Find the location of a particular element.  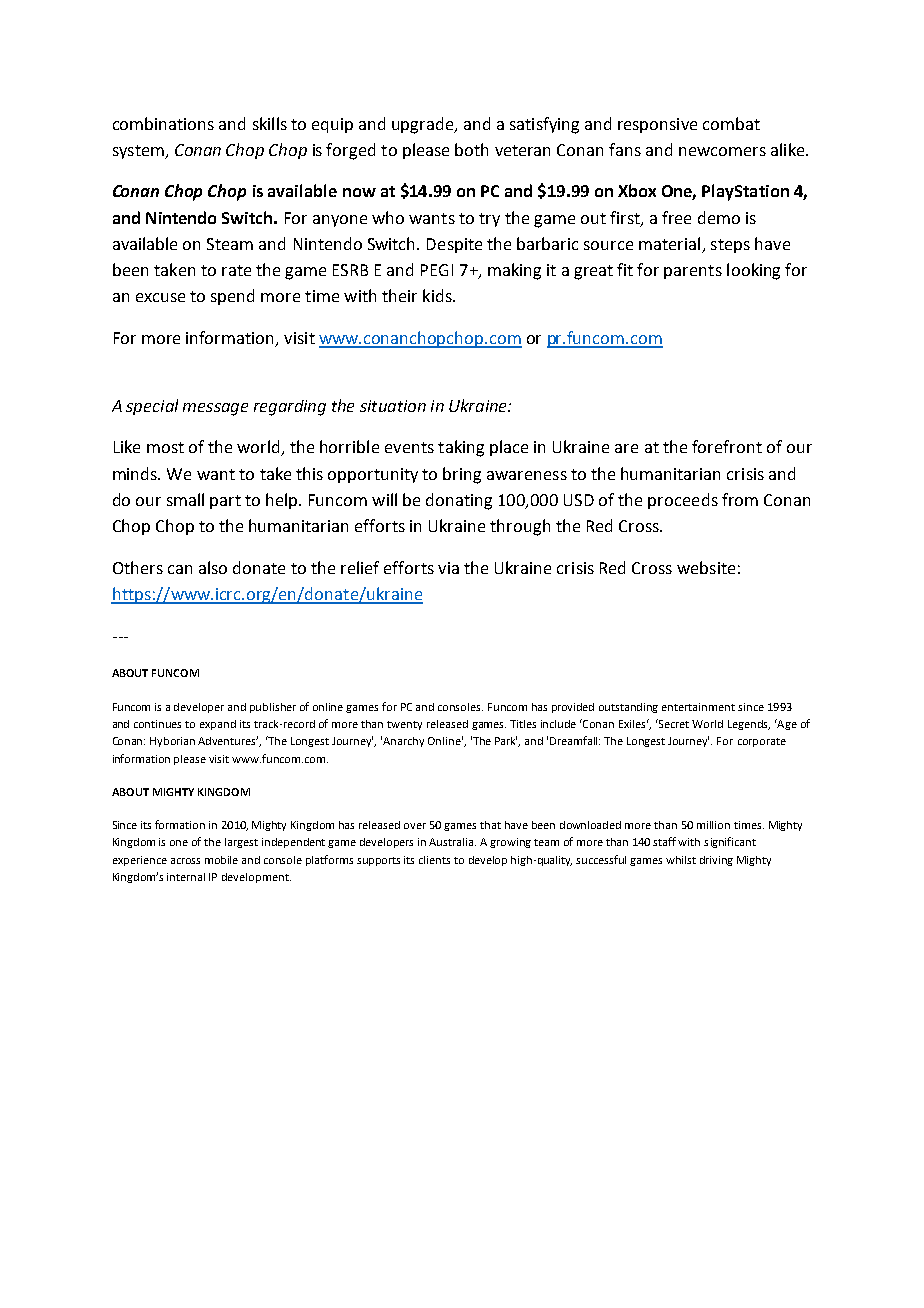

proceeds is located at coordinates (683, 501).
